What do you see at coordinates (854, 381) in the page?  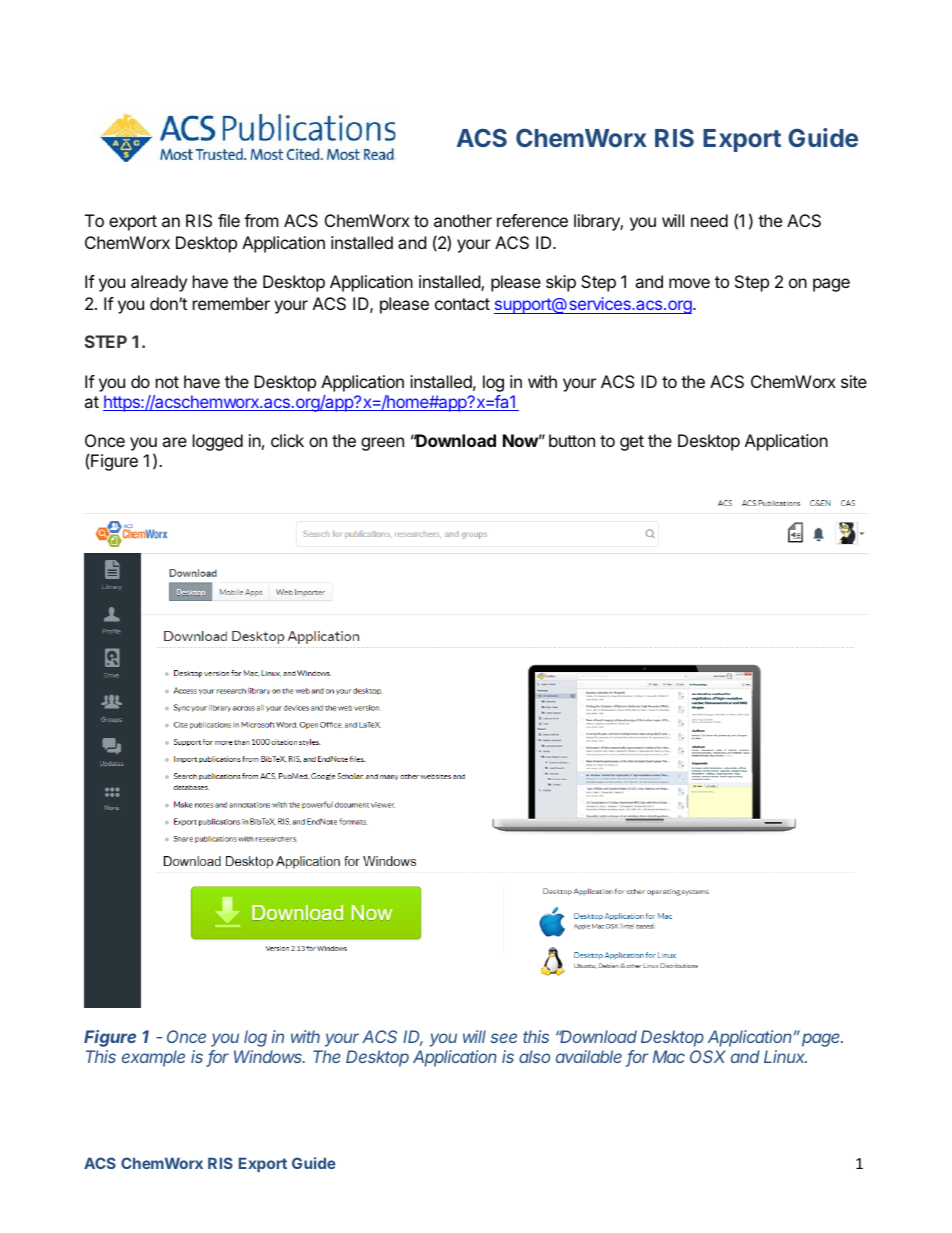 I see `site` at bounding box center [854, 381].
